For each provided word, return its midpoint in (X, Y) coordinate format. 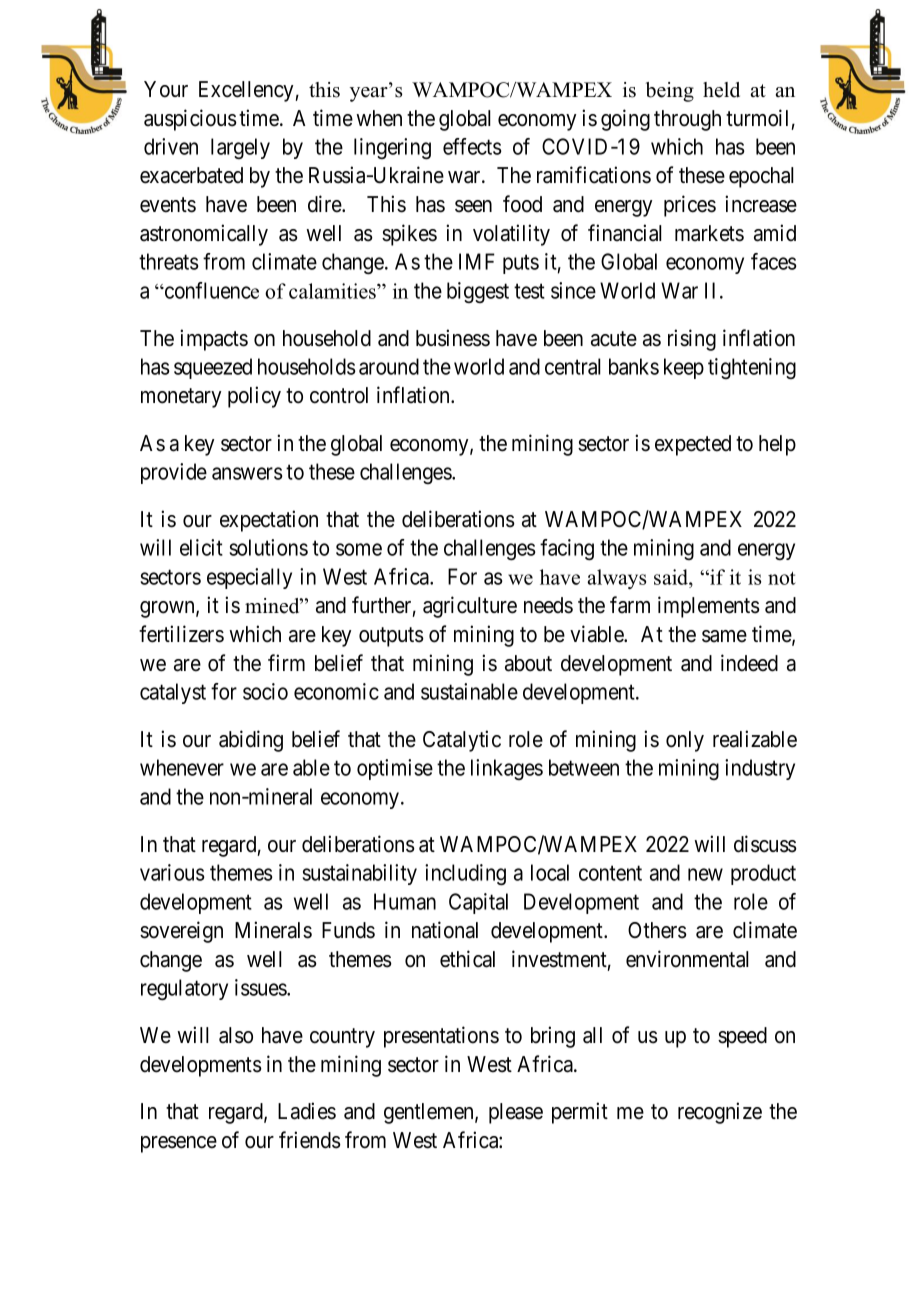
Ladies (307, 1111)
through (687, 120)
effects (472, 146)
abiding (251, 741)
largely (240, 148)
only (685, 741)
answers (247, 473)
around (389, 366)
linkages (507, 769)
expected (693, 445)
